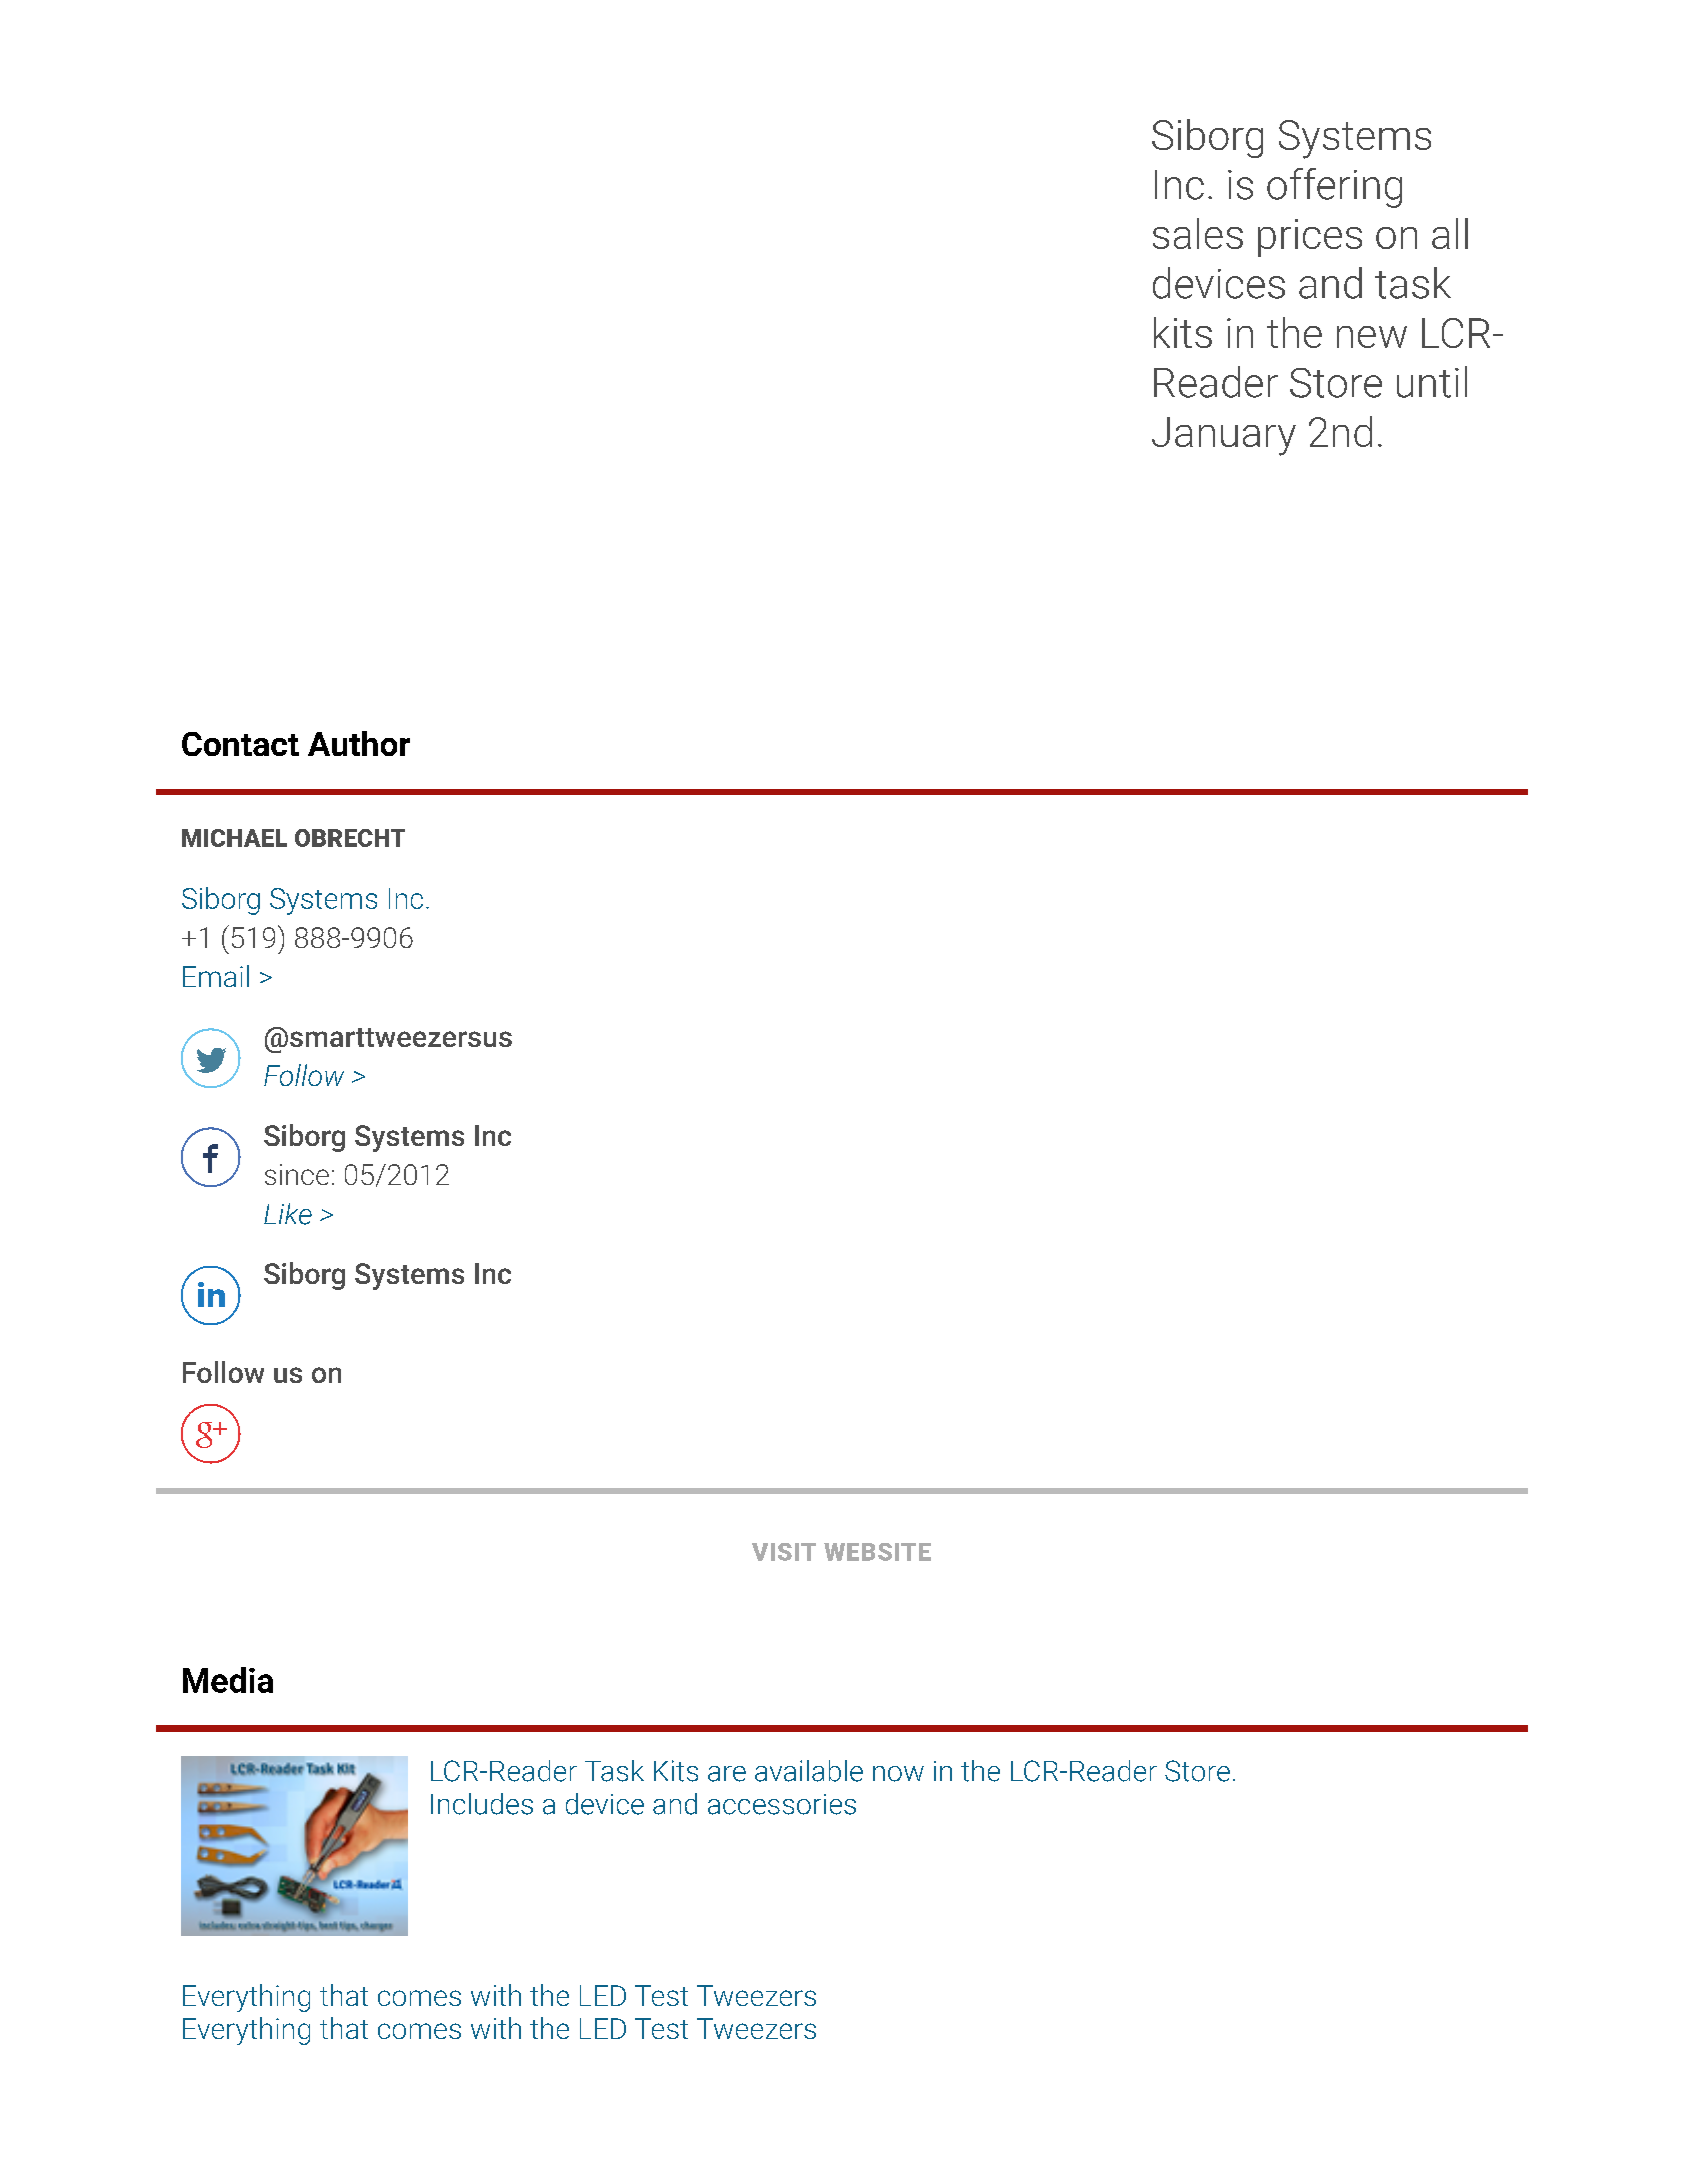  What do you see at coordinates (482, 1804) in the document?
I see `Includes` at bounding box center [482, 1804].
